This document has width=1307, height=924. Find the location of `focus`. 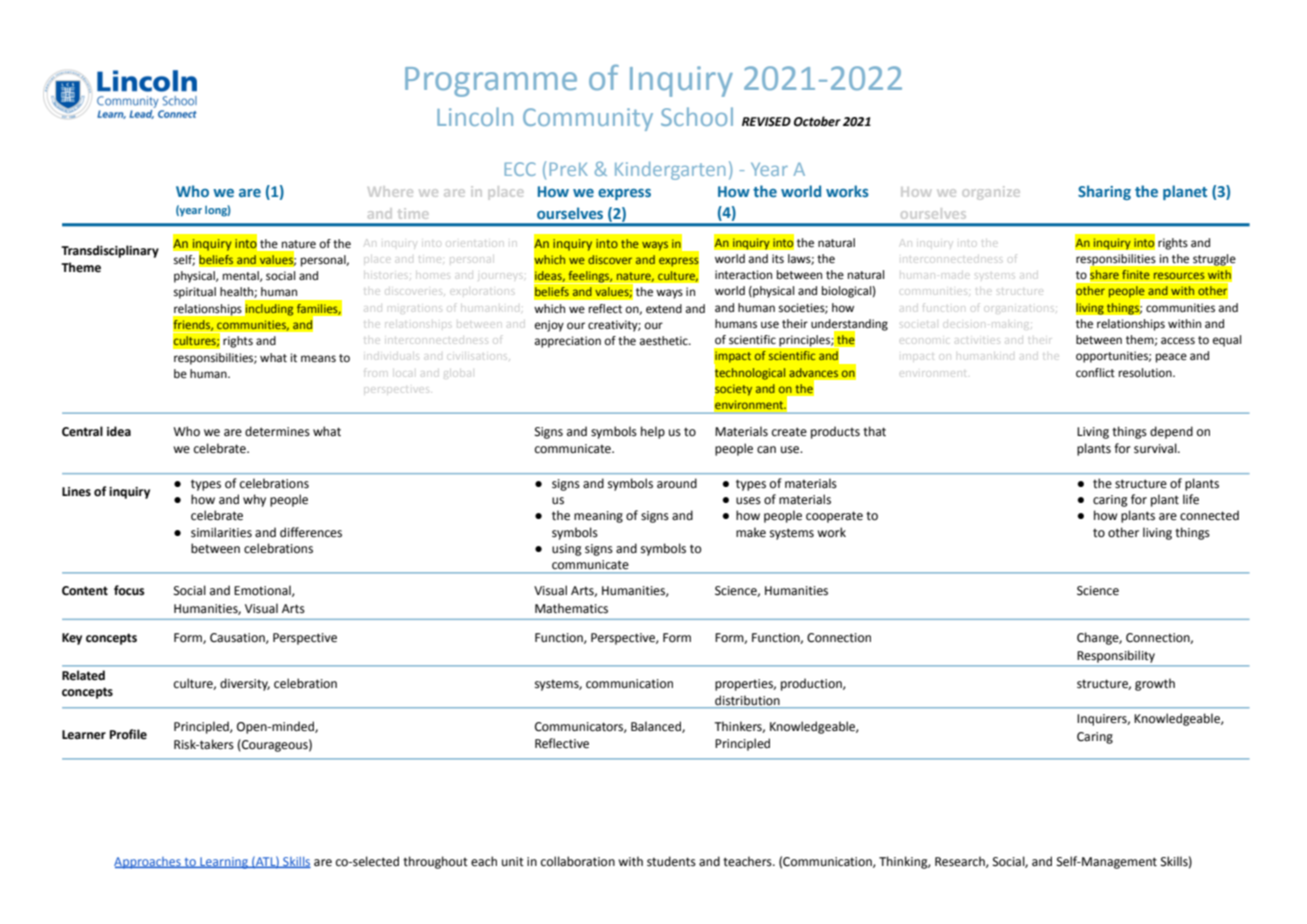

focus is located at coordinates (129, 590).
